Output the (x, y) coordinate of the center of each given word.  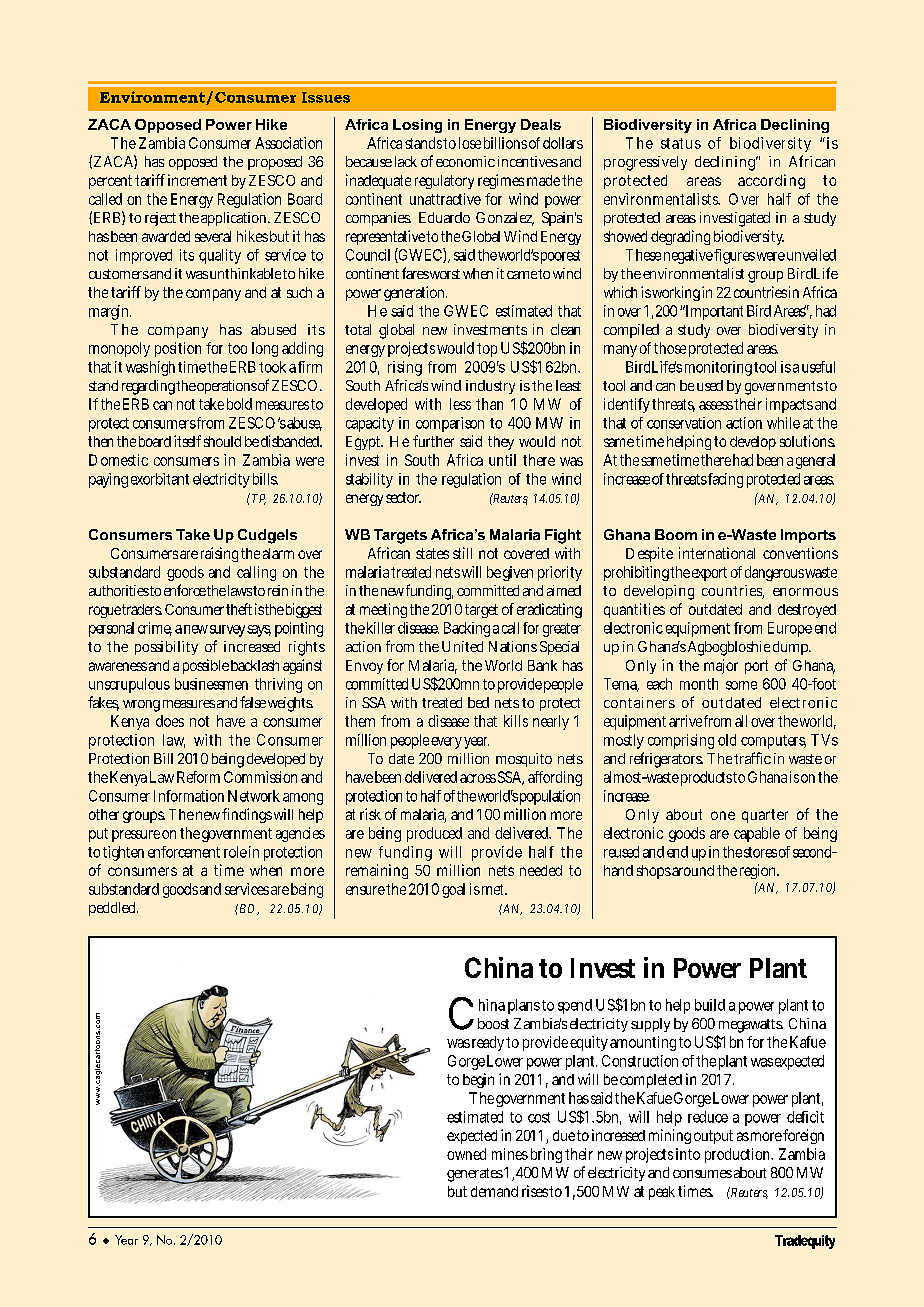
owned (466, 1154)
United (462, 646)
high (162, 368)
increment (197, 180)
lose (470, 143)
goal (453, 890)
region (759, 871)
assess (716, 405)
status (681, 143)
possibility (166, 648)
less (460, 404)
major (721, 666)
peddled (113, 909)
